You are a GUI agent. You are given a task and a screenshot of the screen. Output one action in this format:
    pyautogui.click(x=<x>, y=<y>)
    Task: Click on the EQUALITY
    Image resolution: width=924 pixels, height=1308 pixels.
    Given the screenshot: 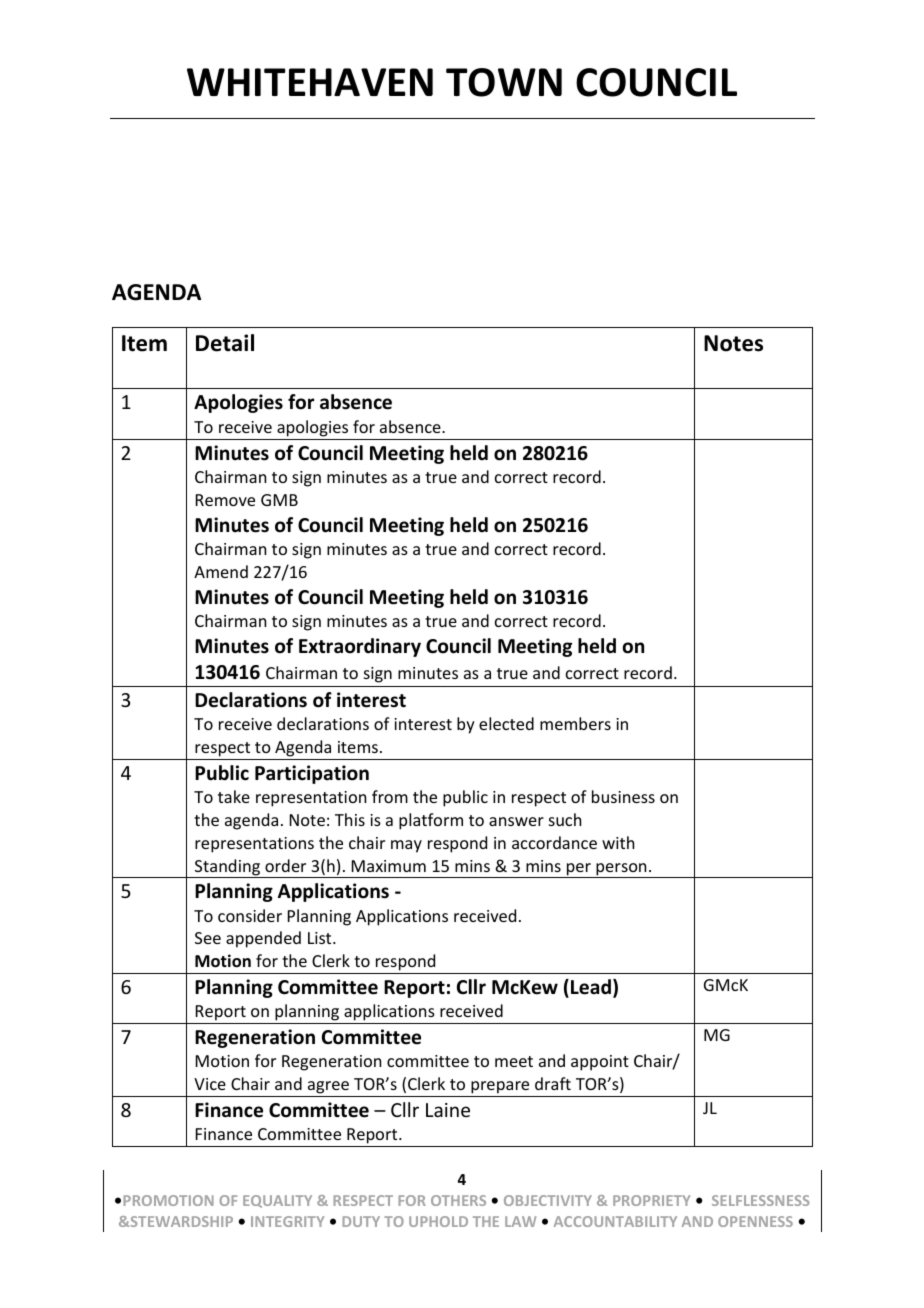 What is the action you would take?
    pyautogui.click(x=277, y=1201)
